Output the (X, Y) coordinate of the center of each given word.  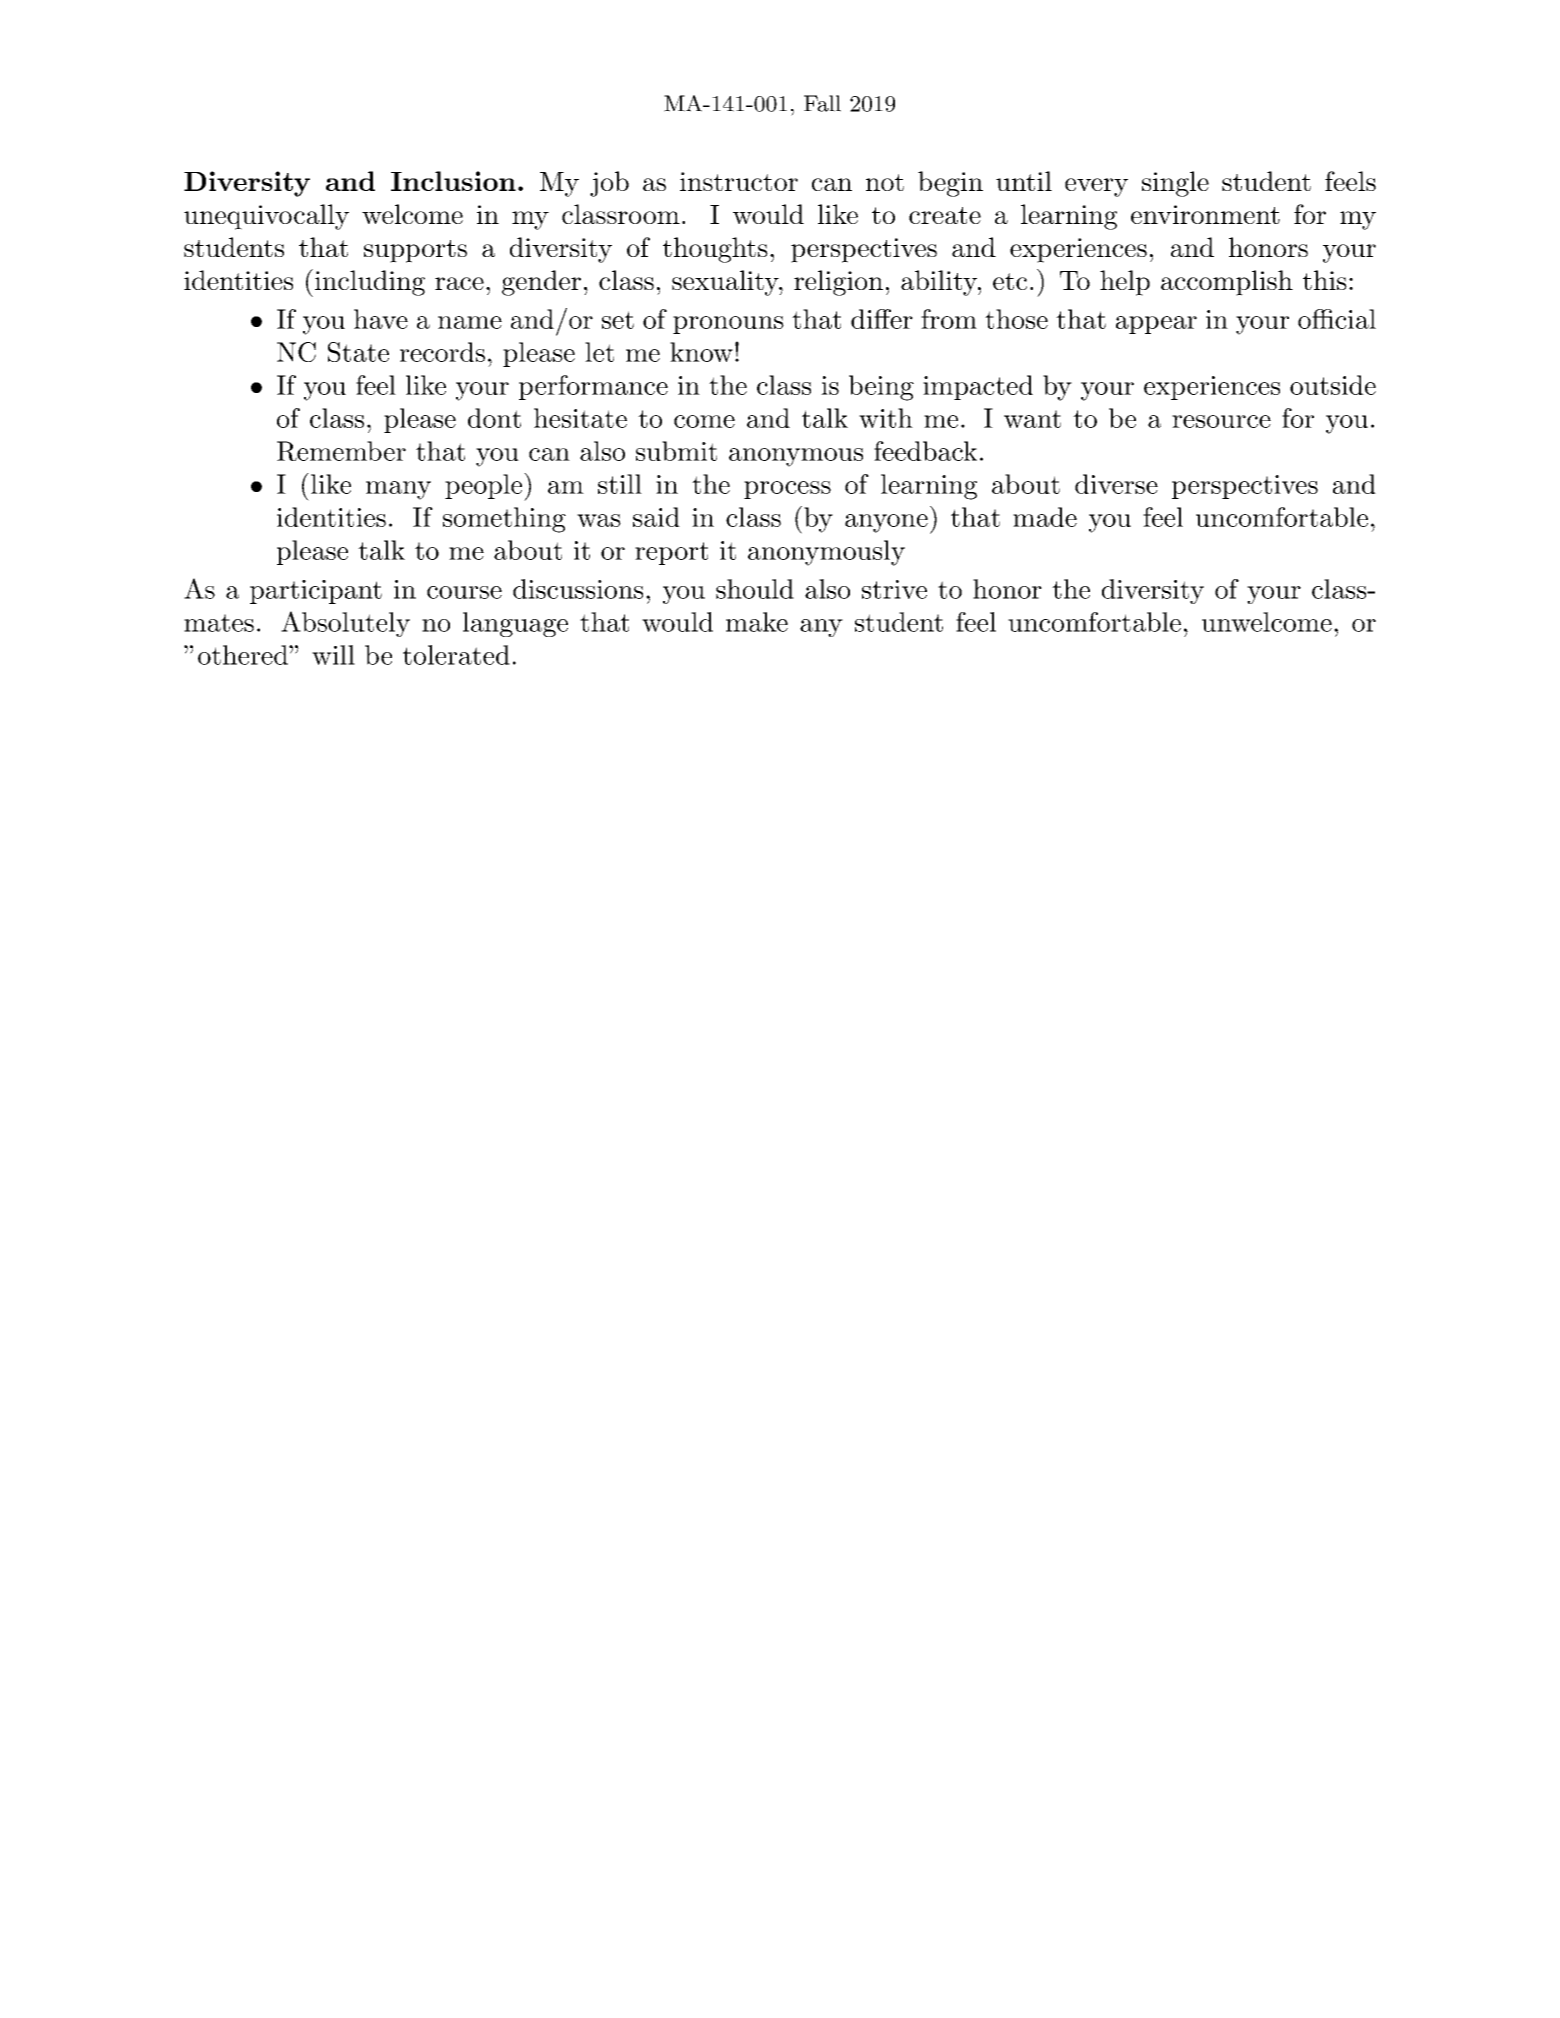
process (787, 490)
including (368, 283)
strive (894, 589)
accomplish (1227, 283)
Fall (822, 103)
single (1175, 184)
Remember (341, 451)
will (333, 655)
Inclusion (453, 181)
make (757, 622)
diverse (1116, 484)
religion (838, 283)
